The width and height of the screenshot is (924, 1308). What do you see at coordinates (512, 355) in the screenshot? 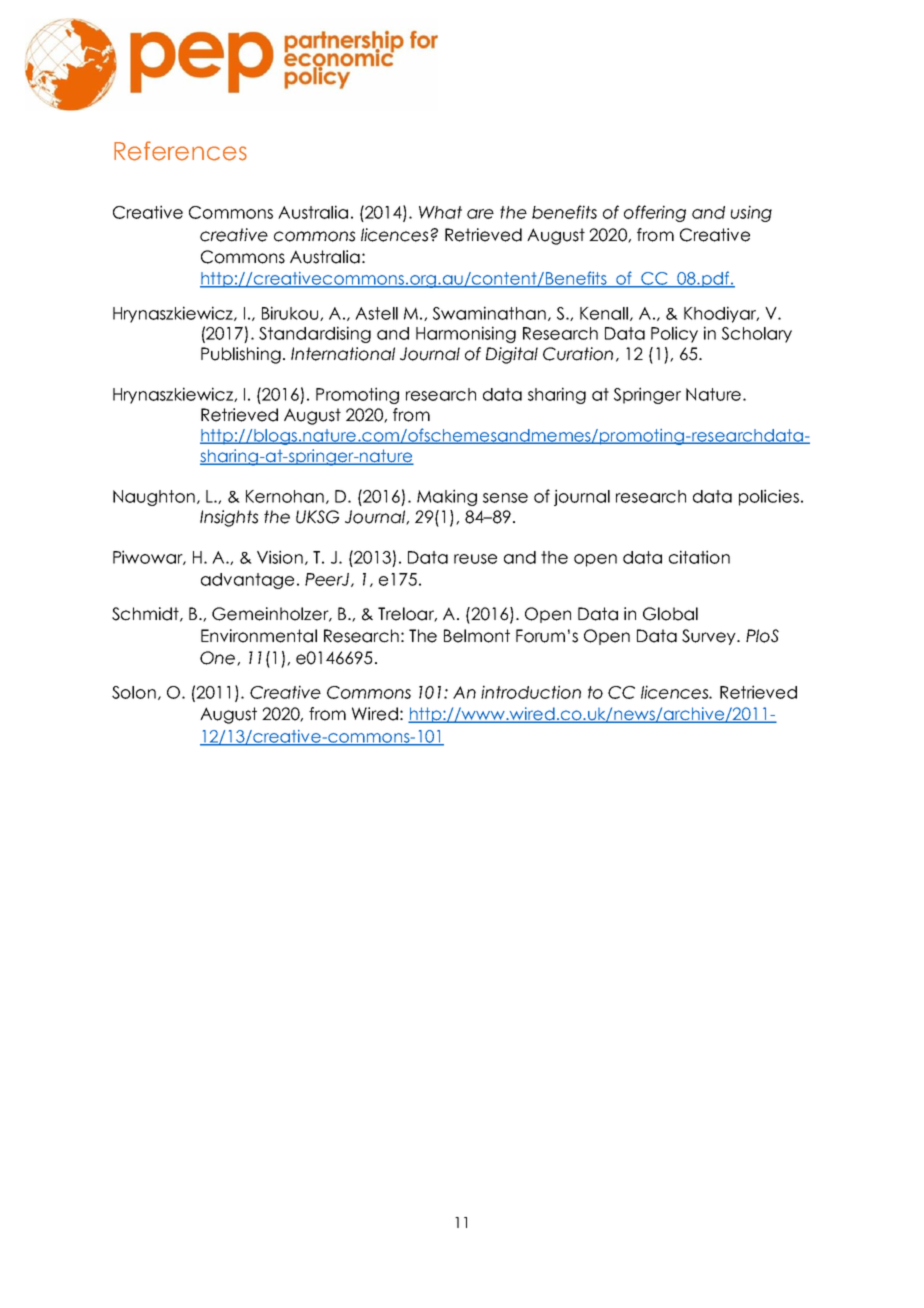
I see `Digital` at bounding box center [512, 355].
